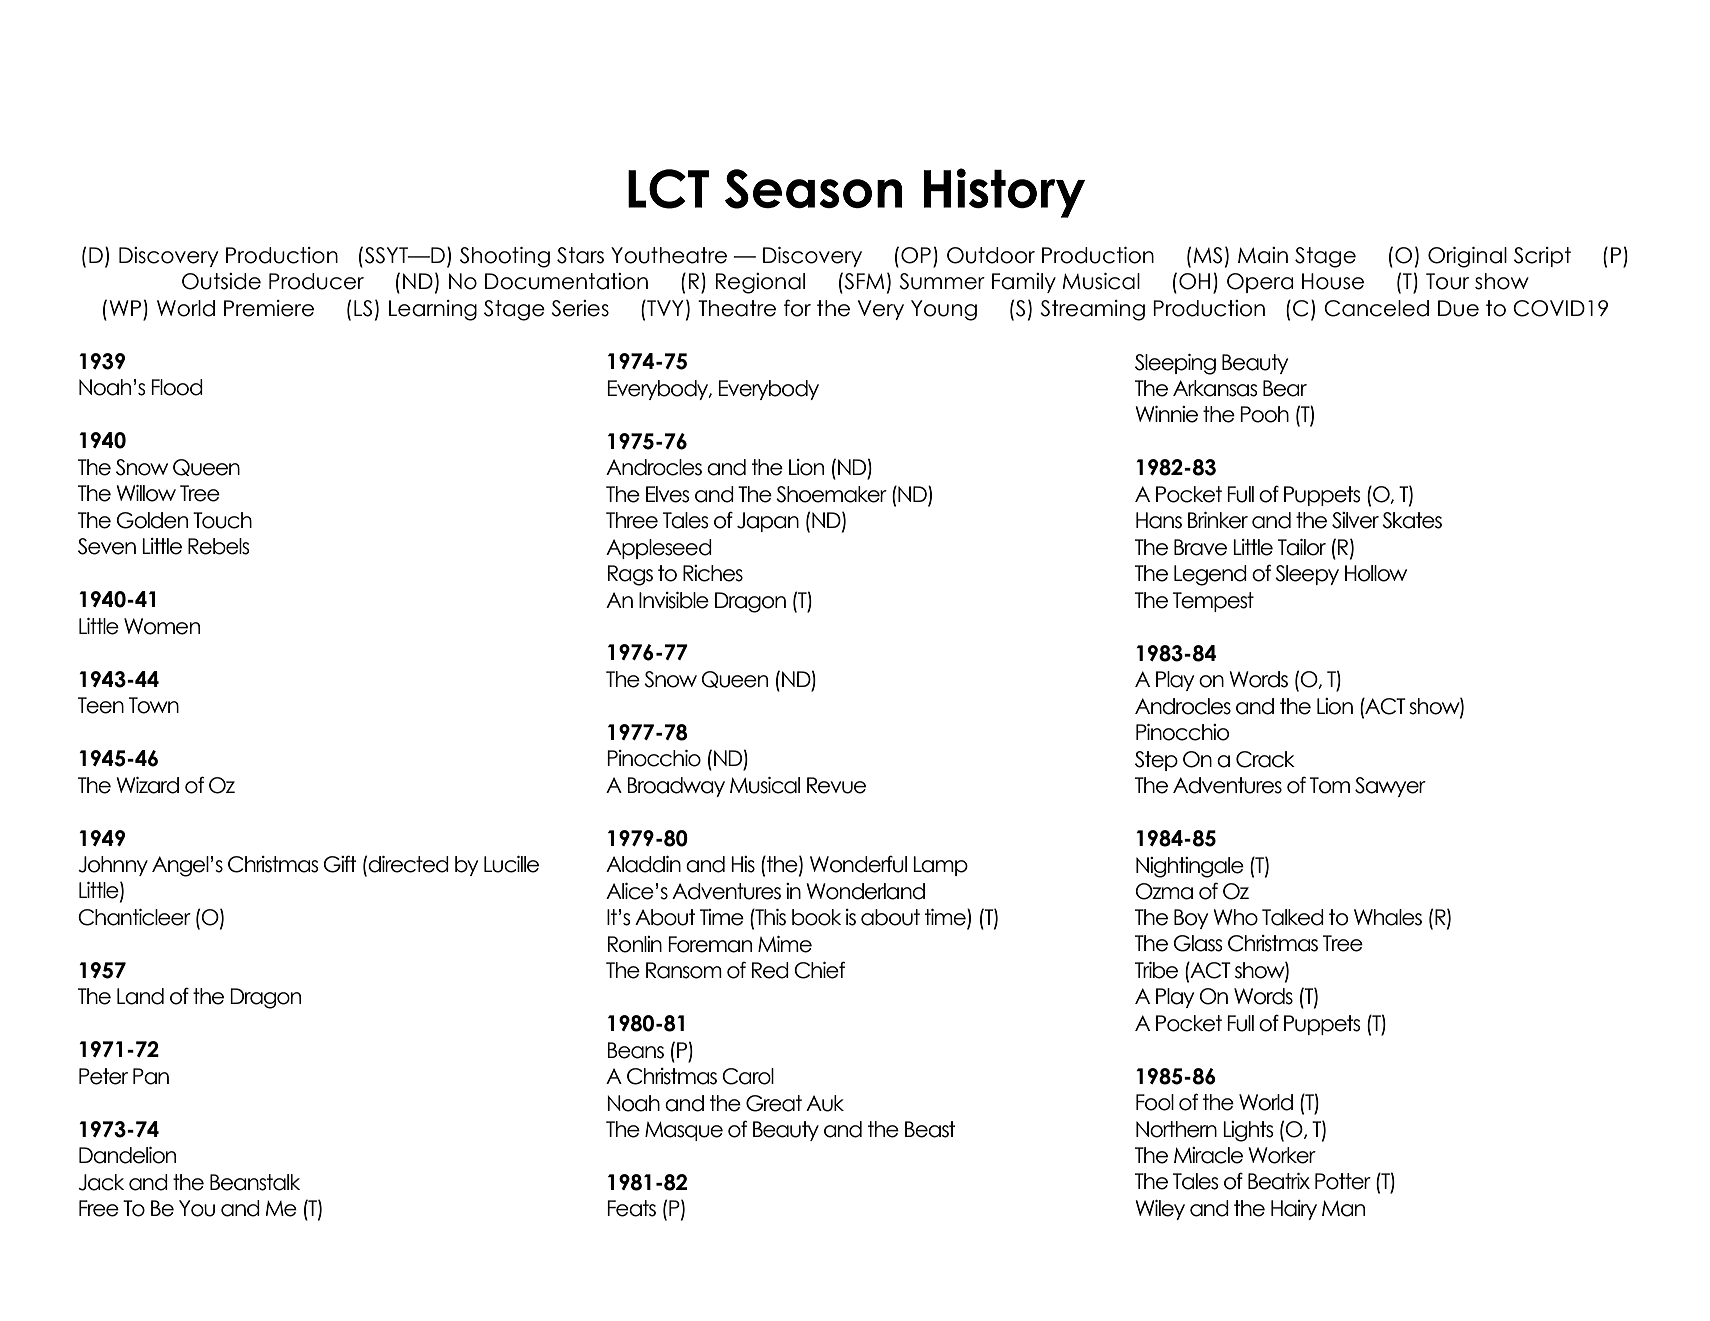 The width and height of the screenshot is (1710, 1321). I want to click on Japan, so click(768, 522).
